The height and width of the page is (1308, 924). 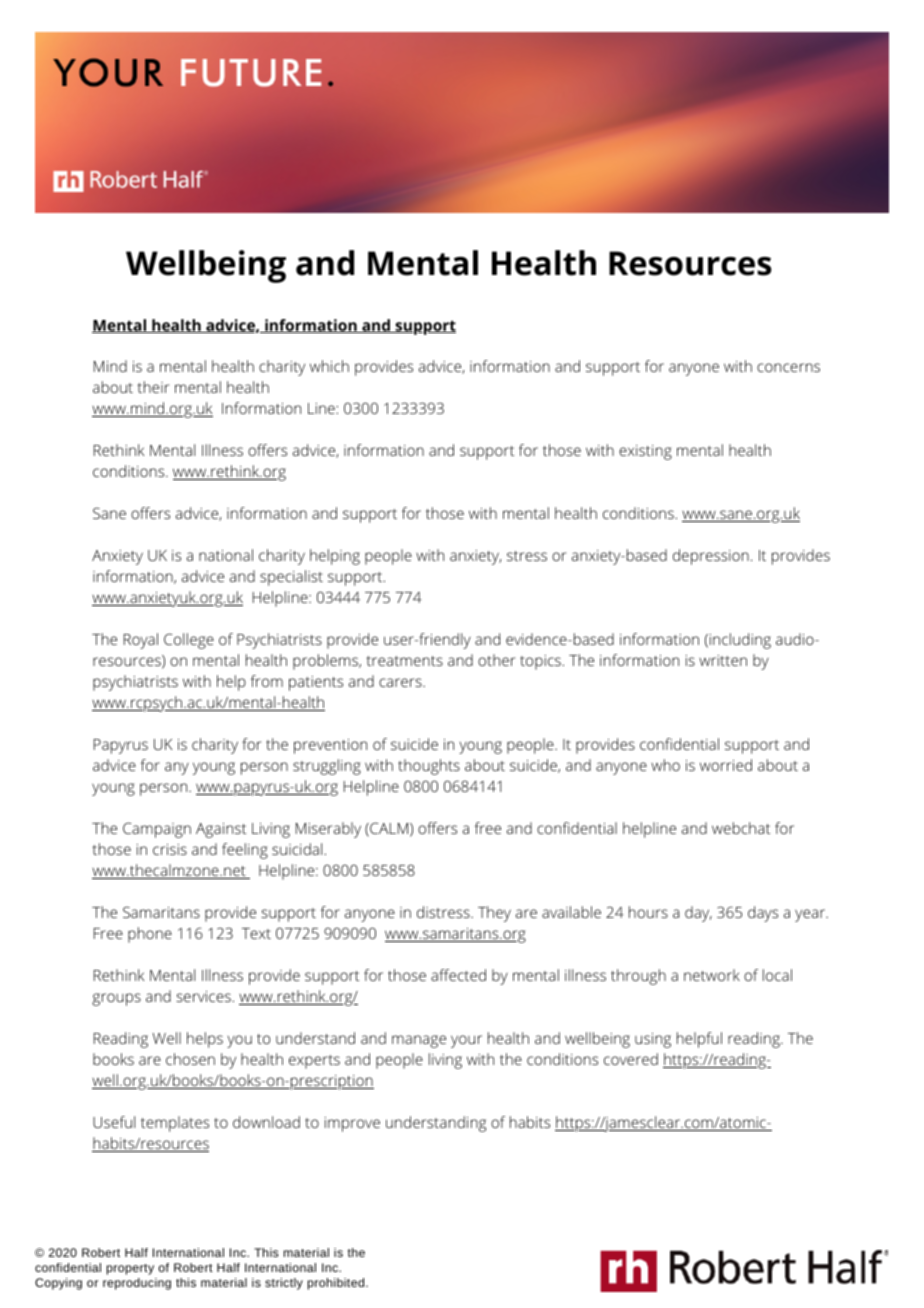 I want to click on including, so click(x=739, y=641).
